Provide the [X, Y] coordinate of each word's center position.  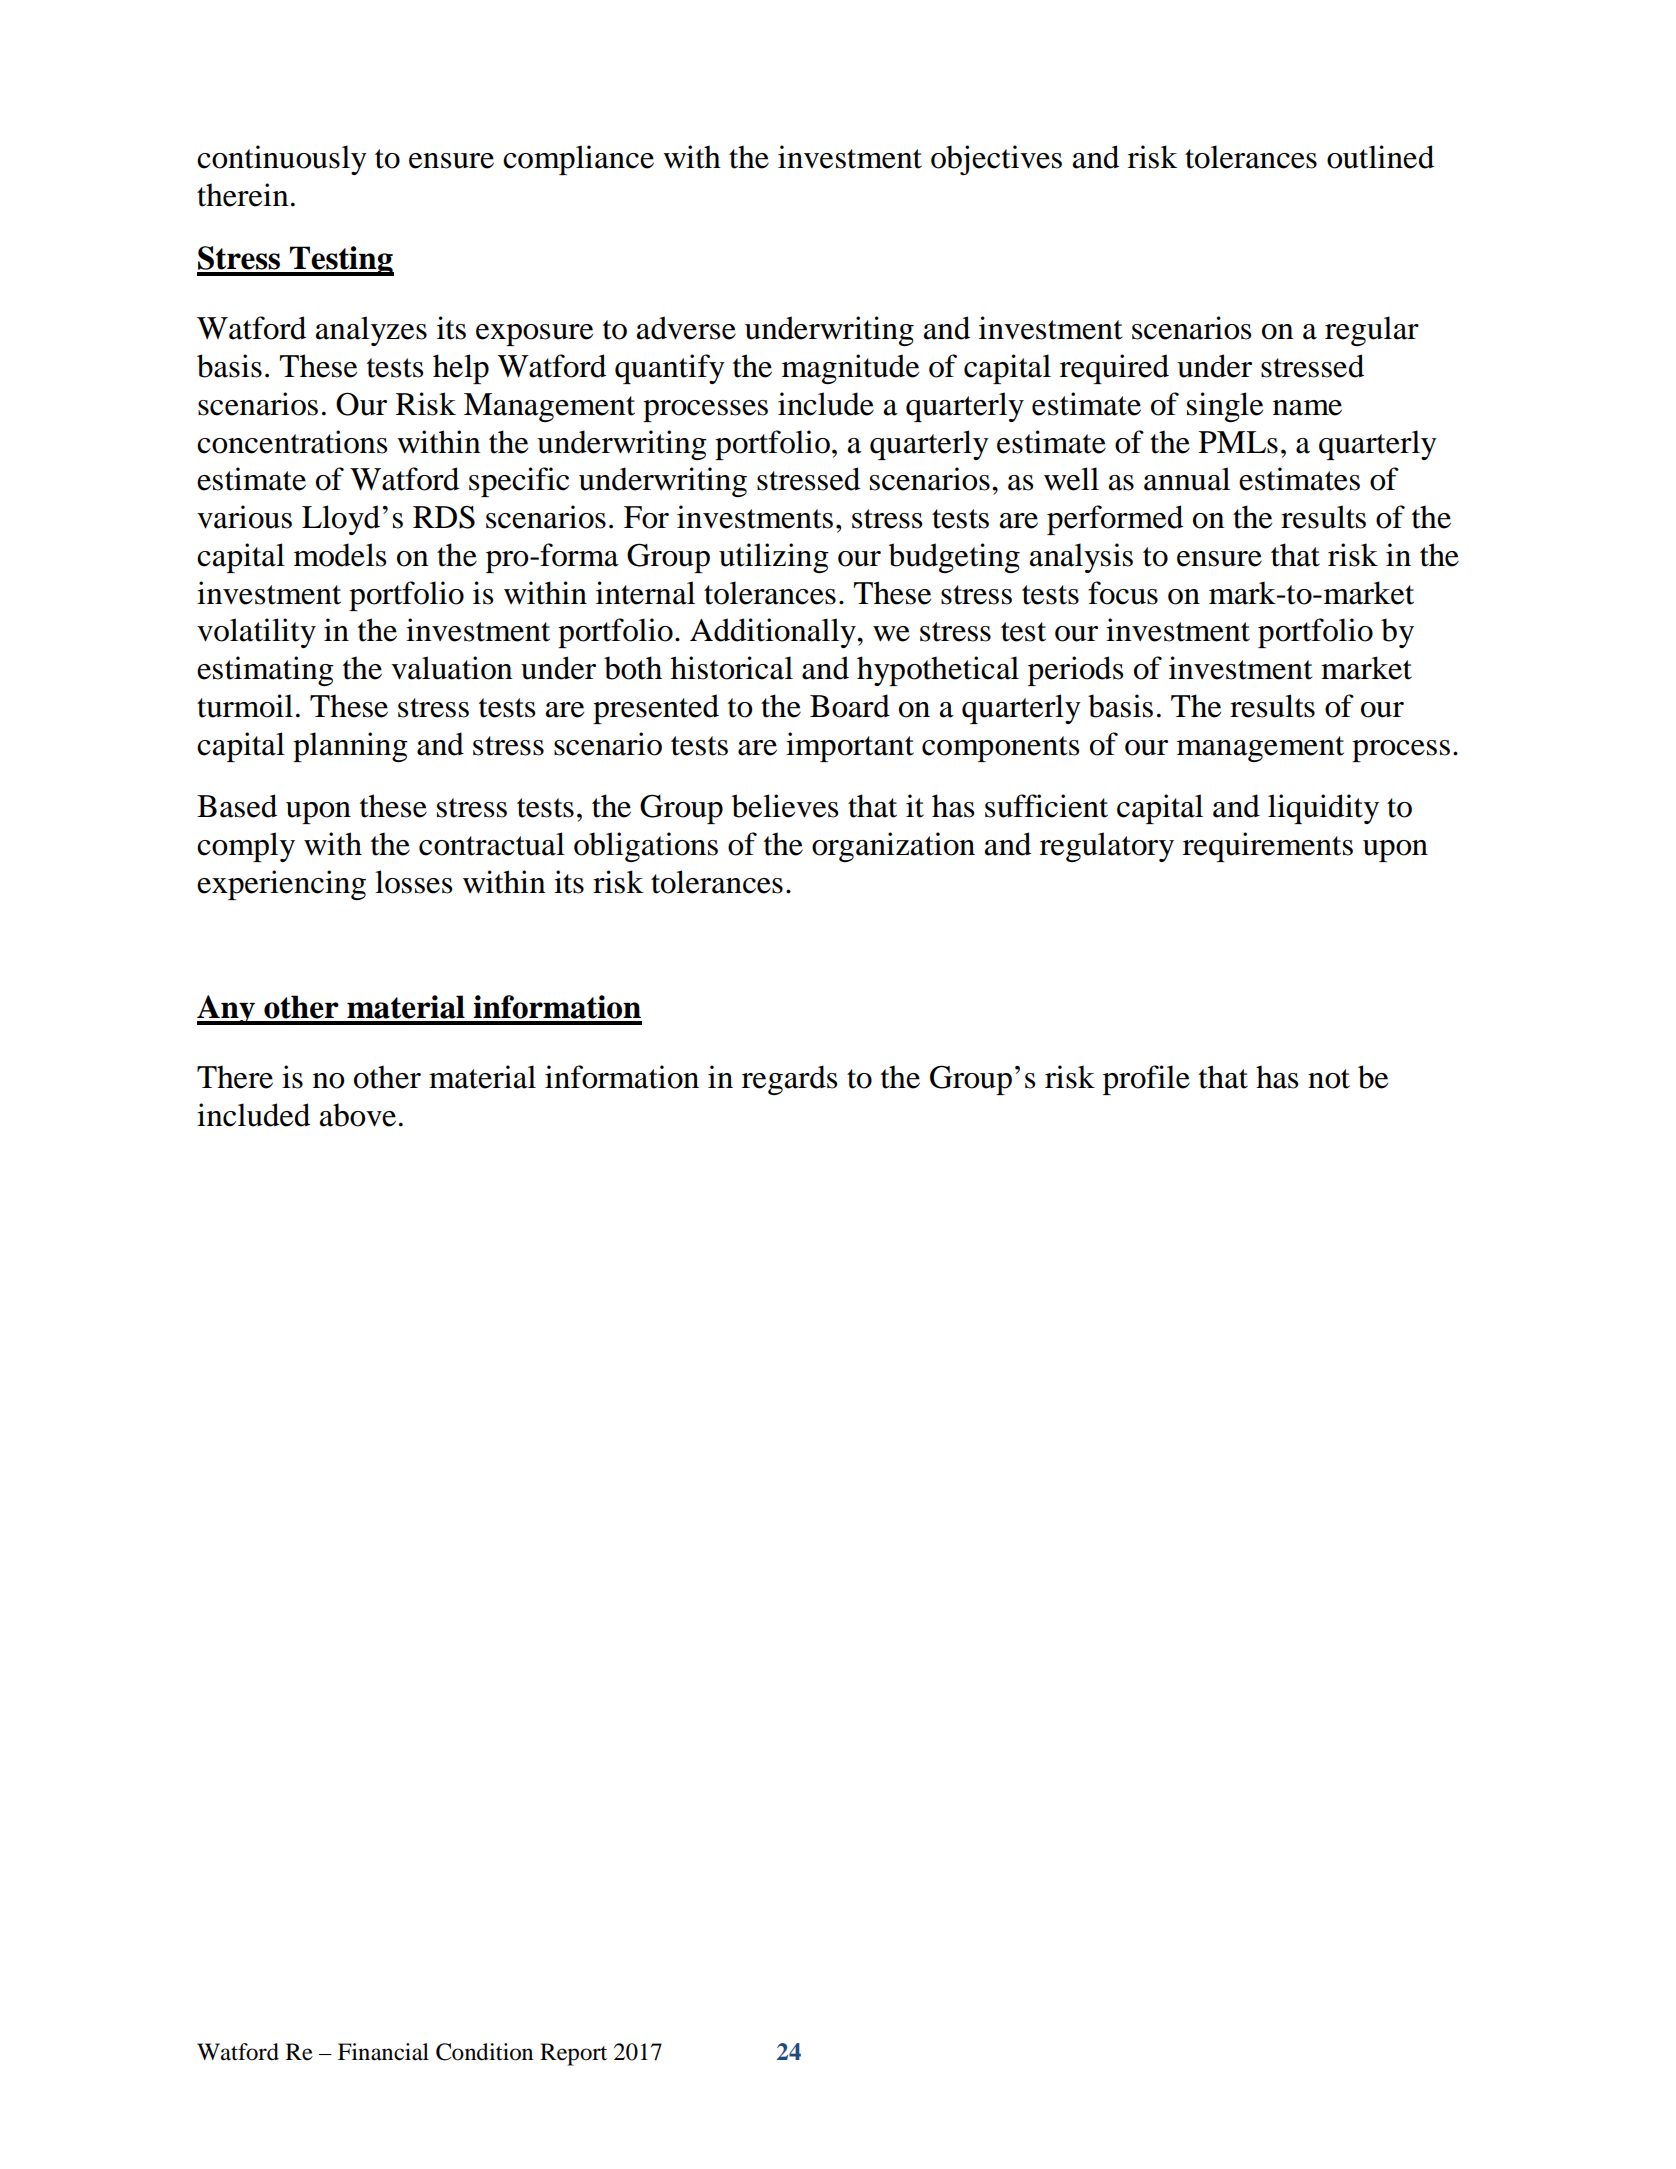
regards [789, 1080]
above [358, 1115]
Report [573, 2054]
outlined [1380, 157]
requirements [1268, 847]
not [1329, 1079]
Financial [383, 2052]
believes [785, 806]
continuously [282, 160]
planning [350, 747]
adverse [686, 328]
